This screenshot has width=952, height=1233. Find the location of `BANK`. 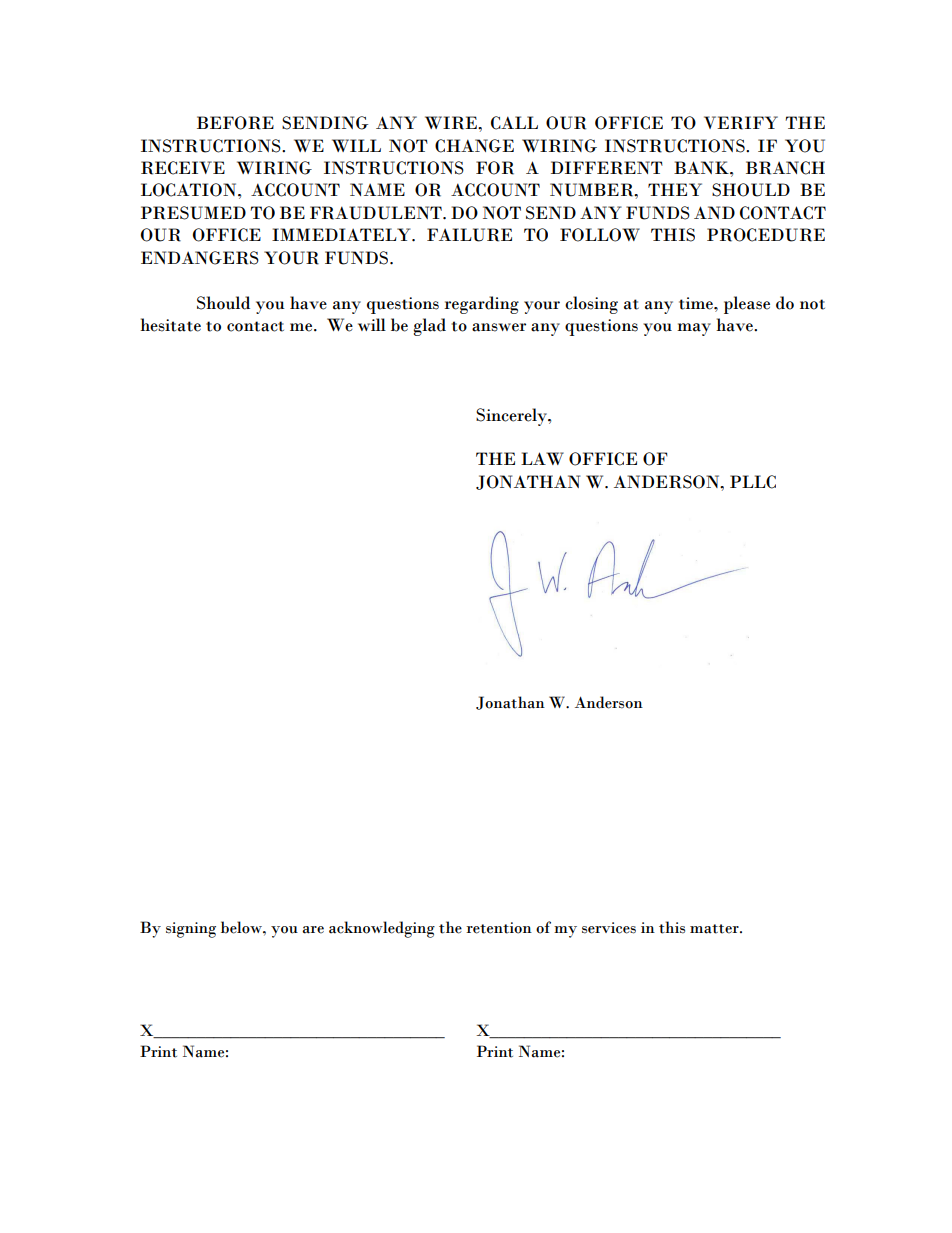

BANK is located at coordinates (702, 167).
